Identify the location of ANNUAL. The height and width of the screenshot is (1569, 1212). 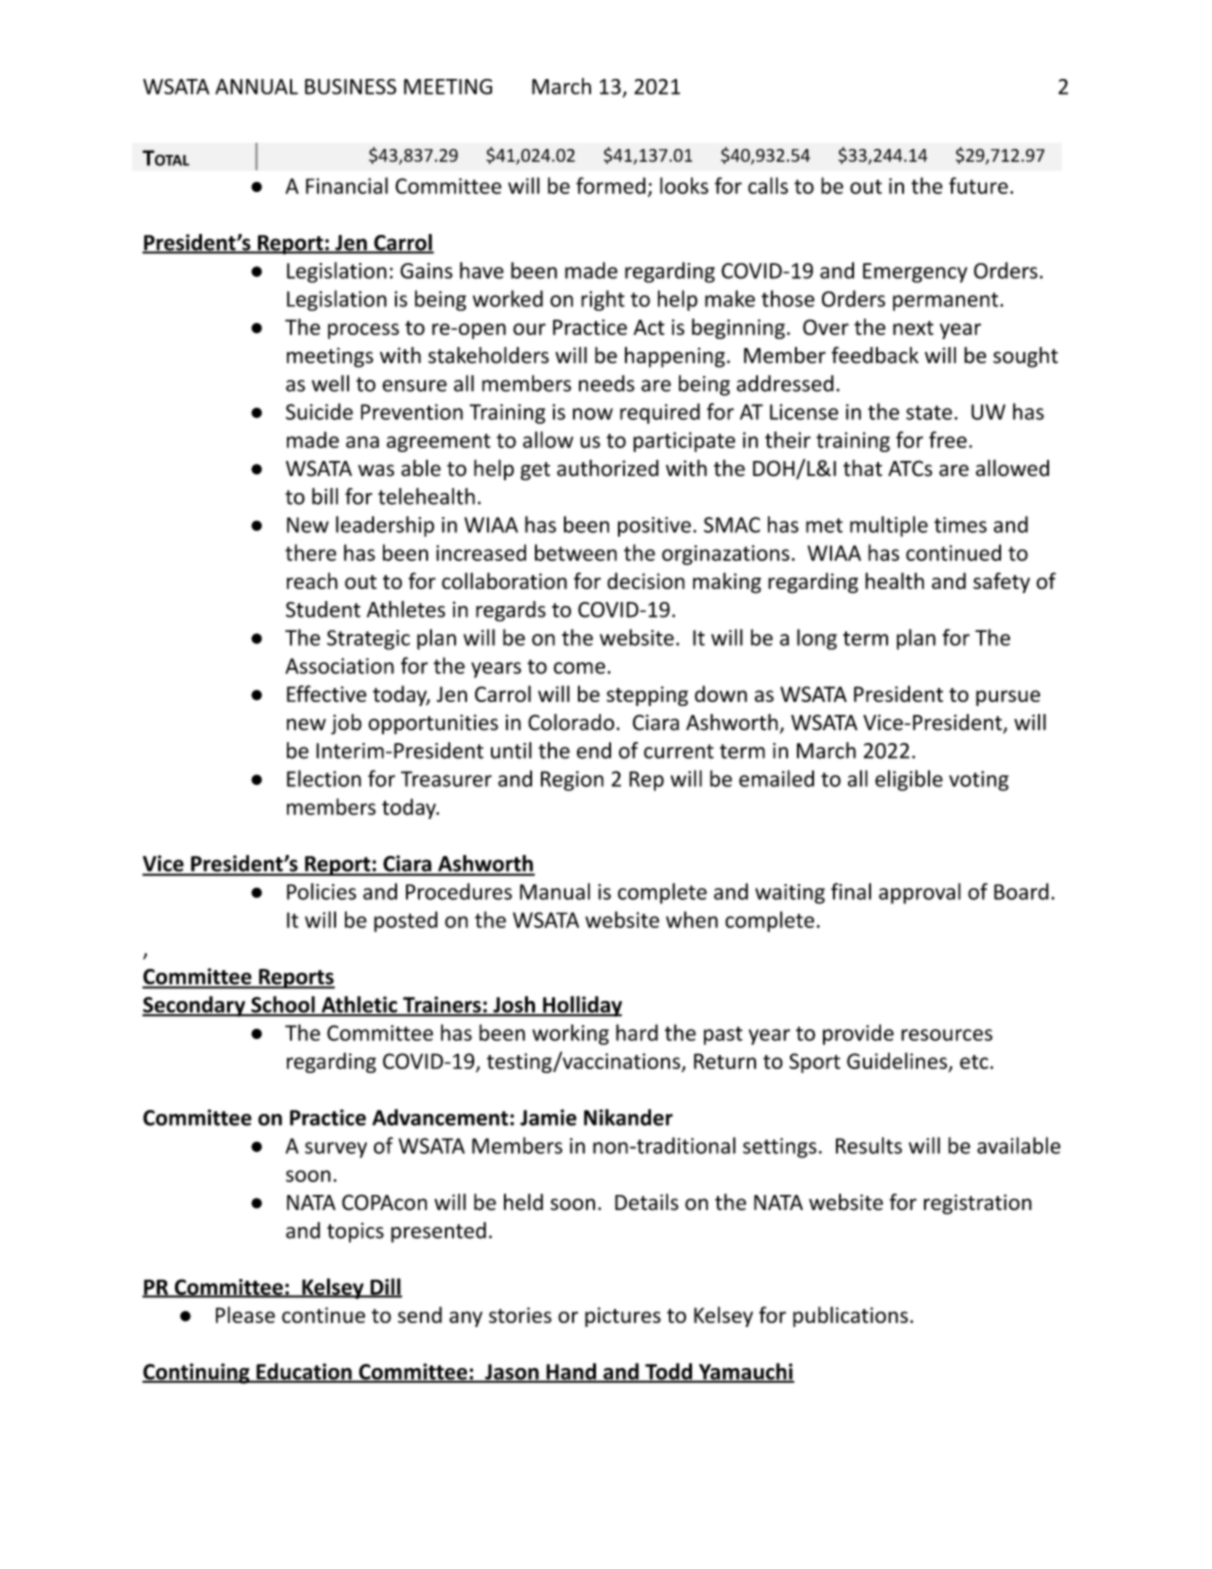
(256, 87).
